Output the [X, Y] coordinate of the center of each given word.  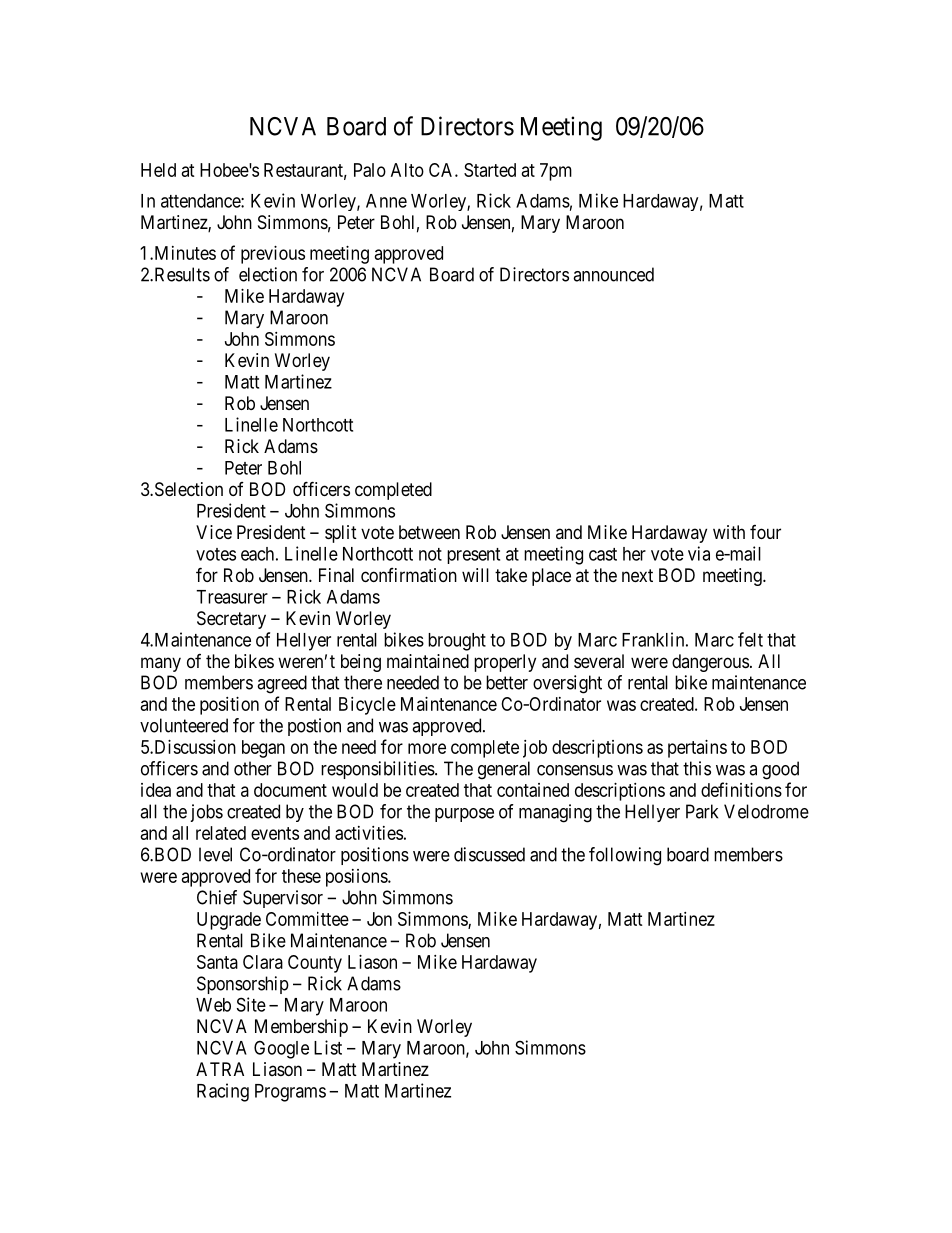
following [625, 856]
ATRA [220, 1069]
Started [490, 170]
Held [158, 170]
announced [613, 274]
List [328, 1047]
